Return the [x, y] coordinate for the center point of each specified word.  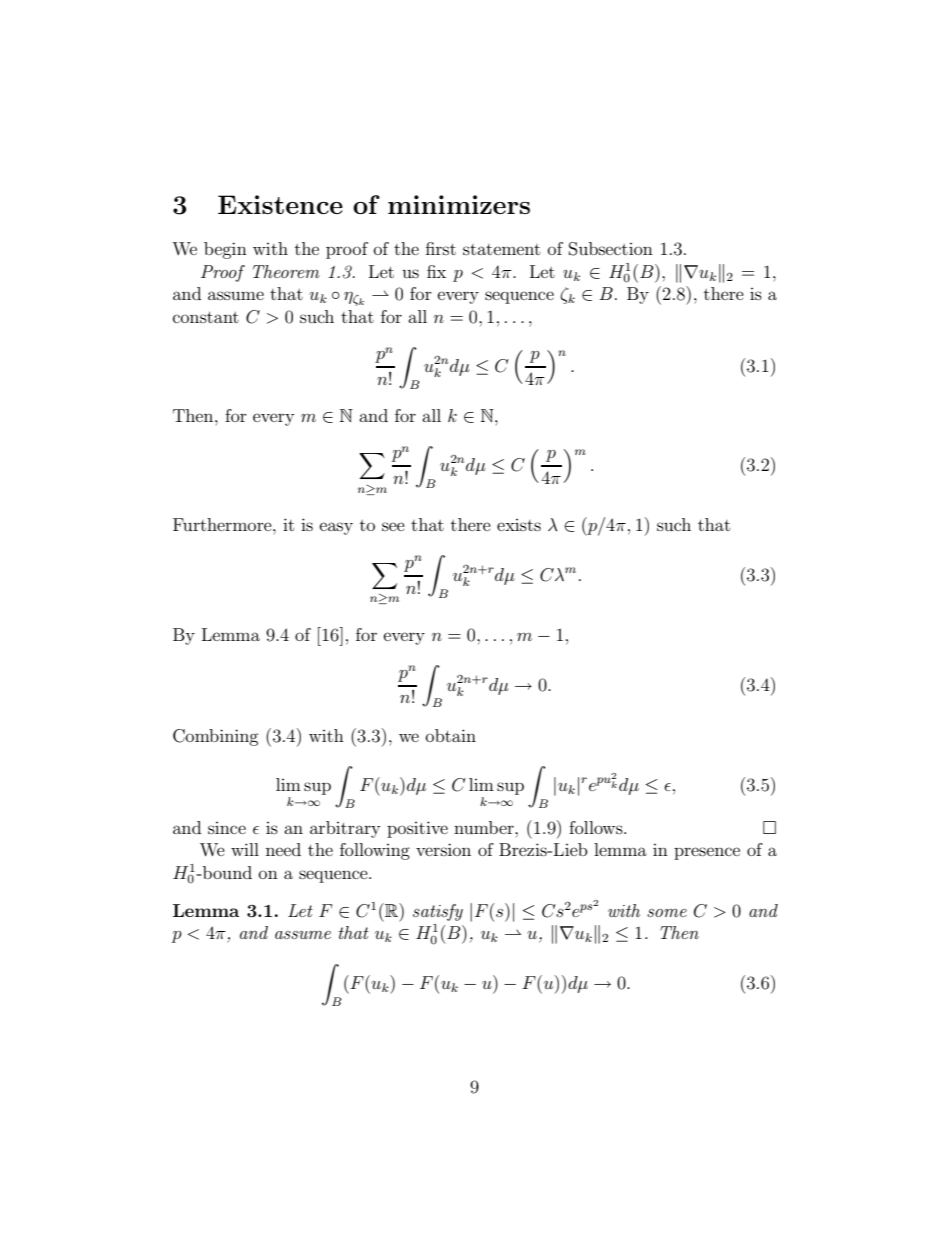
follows [597, 827]
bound [226, 872]
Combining [216, 737]
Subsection [611, 249]
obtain [451, 735]
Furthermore [223, 524]
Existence [280, 204]
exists [519, 525]
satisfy [438, 912]
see [393, 526]
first [441, 248]
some [667, 913]
